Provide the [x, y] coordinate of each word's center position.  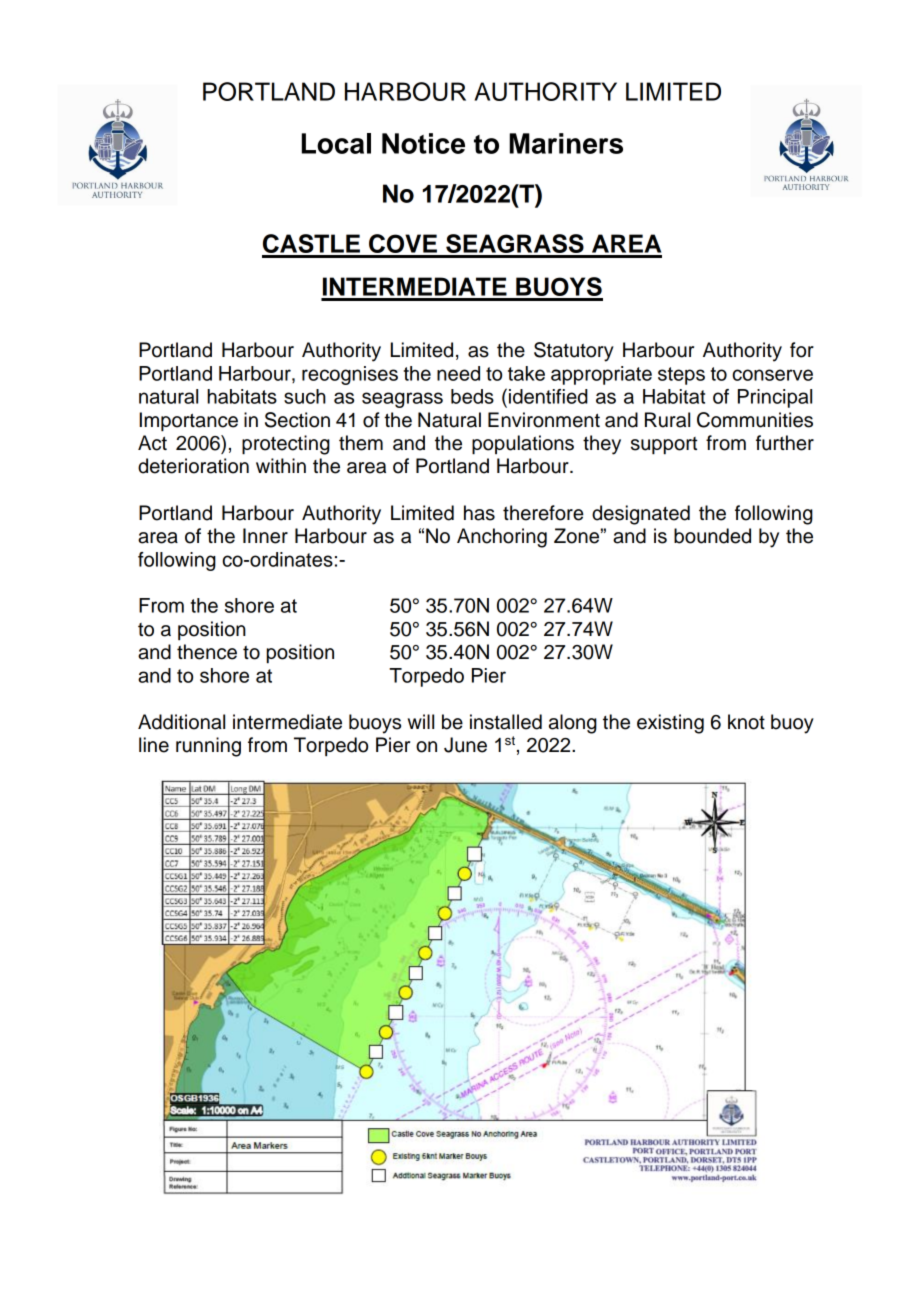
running [208, 747]
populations [523, 444]
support [664, 445]
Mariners [566, 143]
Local [336, 143]
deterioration [193, 466]
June [465, 745]
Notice [423, 143]
